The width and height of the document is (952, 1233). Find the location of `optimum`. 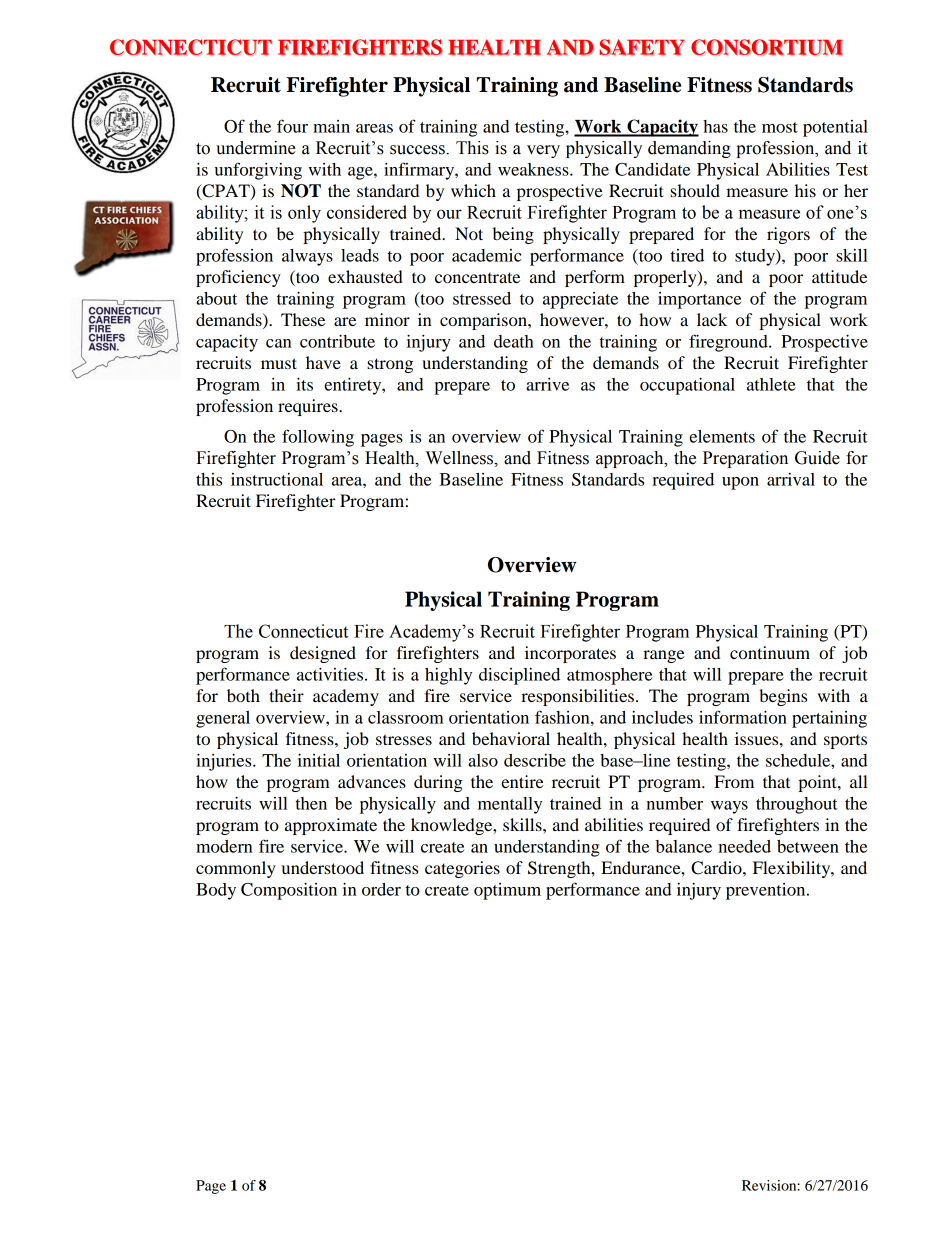

optimum is located at coordinates (507, 891).
